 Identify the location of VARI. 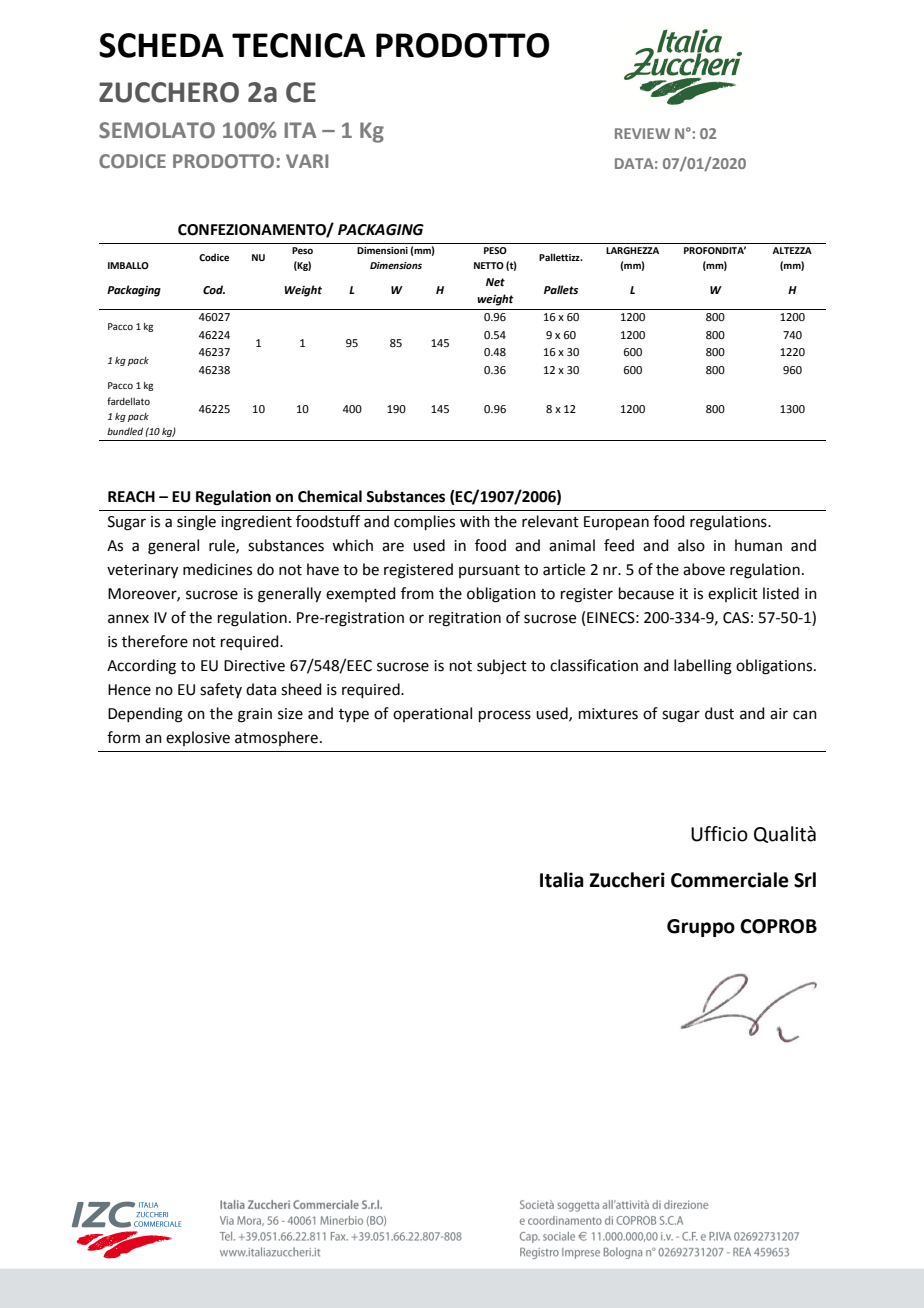
(307, 161).
